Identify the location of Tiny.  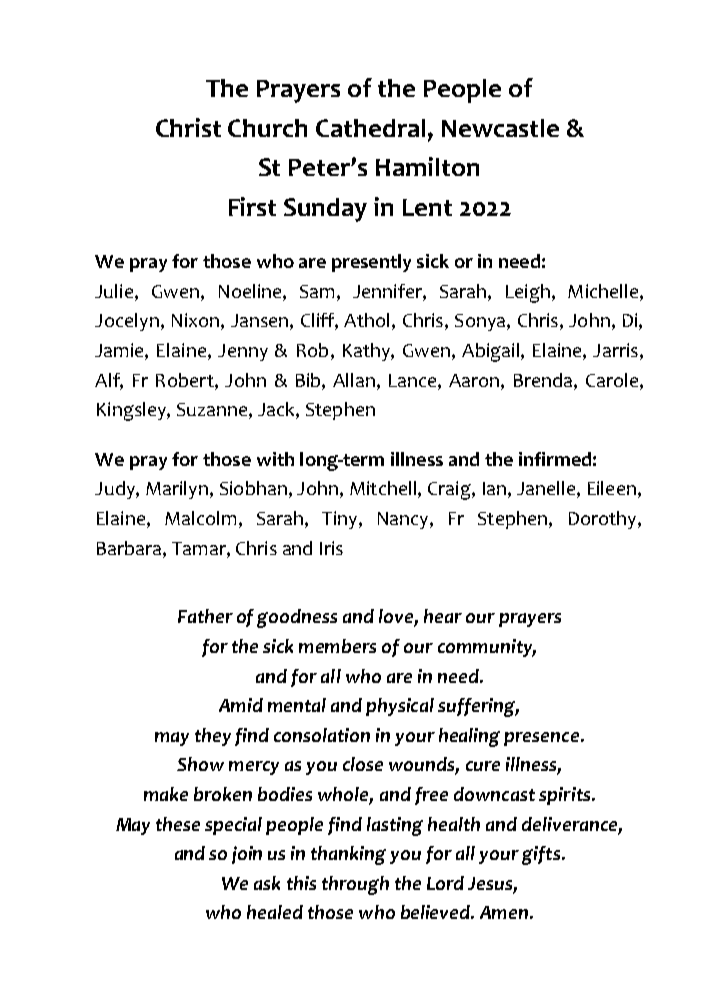
(339, 520).
